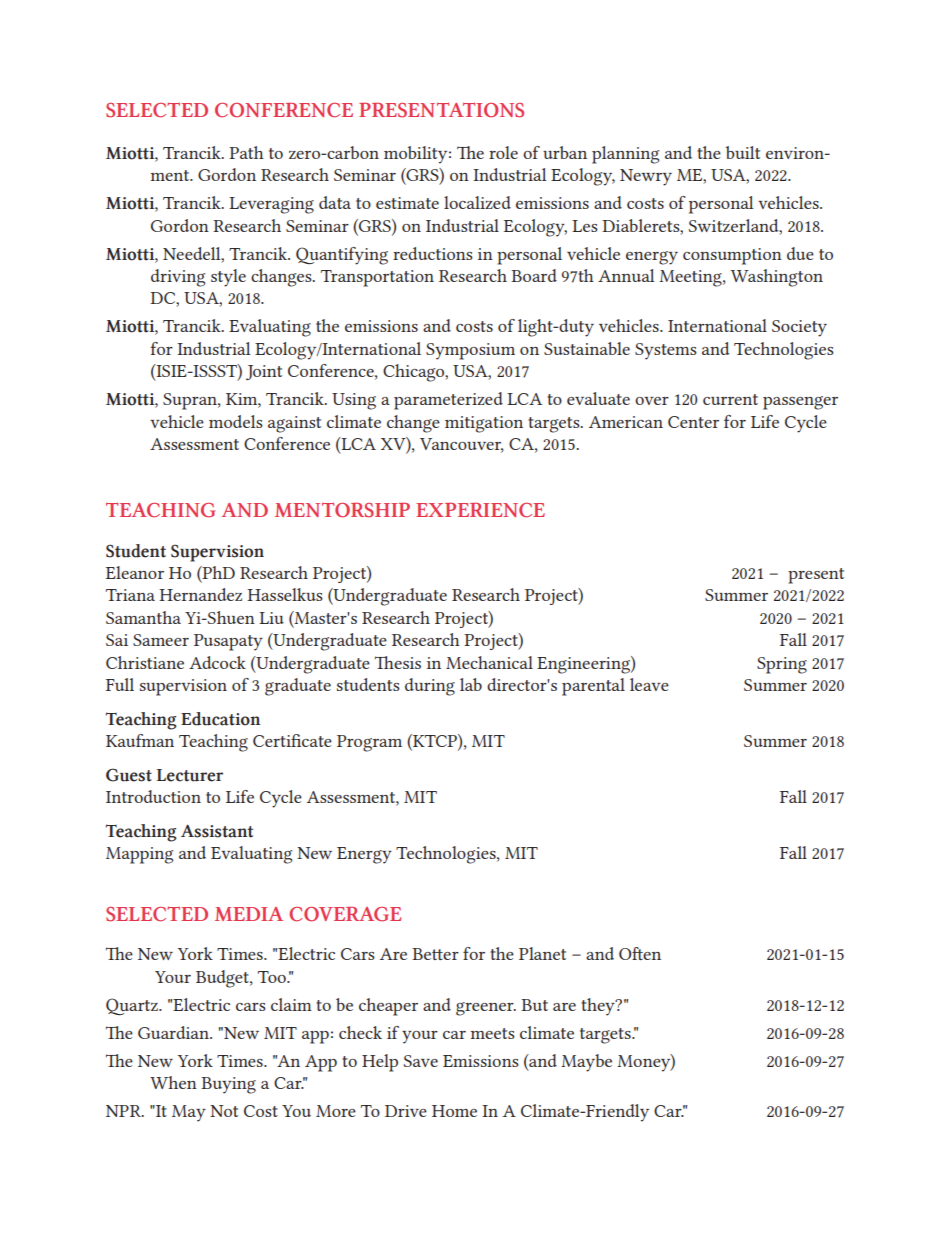 This page has width=952, height=1233. What do you see at coordinates (454, 1111) in the page?
I see `Home` at bounding box center [454, 1111].
